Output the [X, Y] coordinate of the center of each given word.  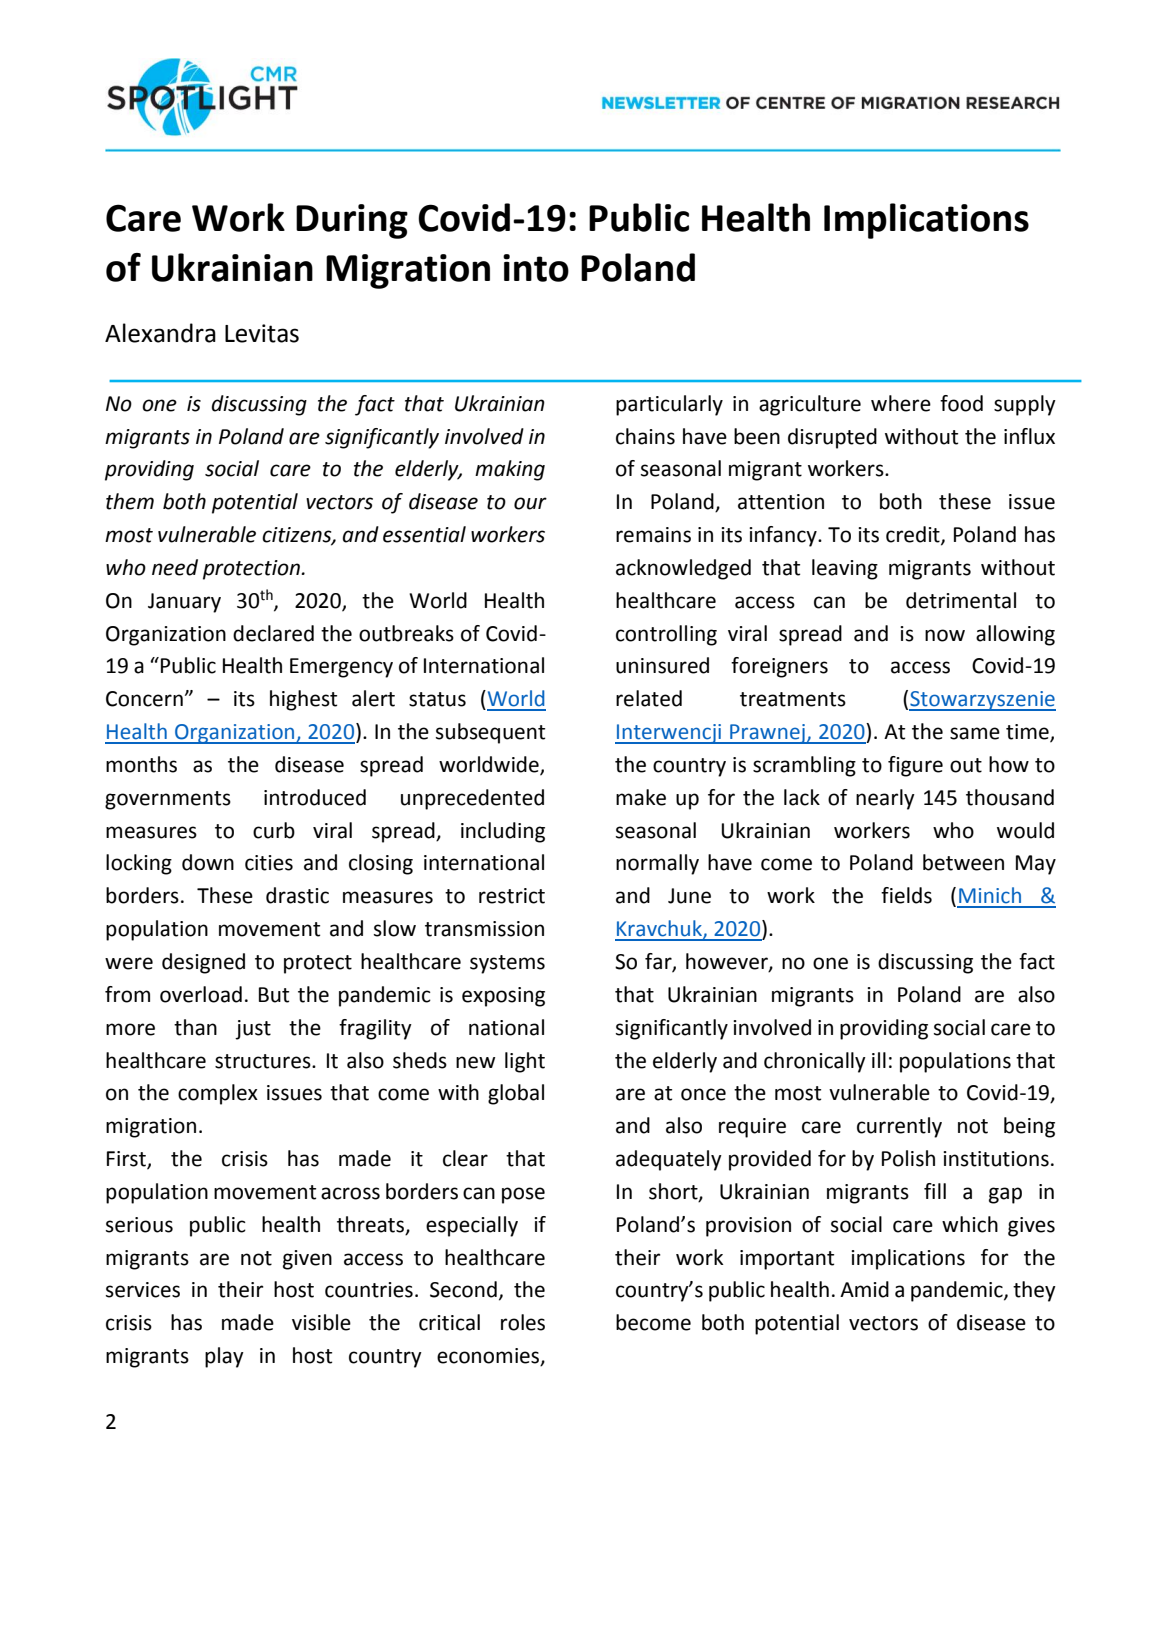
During [352, 221]
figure [915, 766]
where [901, 403]
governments [168, 800]
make [641, 797]
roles [523, 1322]
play [224, 1357]
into [536, 268]
